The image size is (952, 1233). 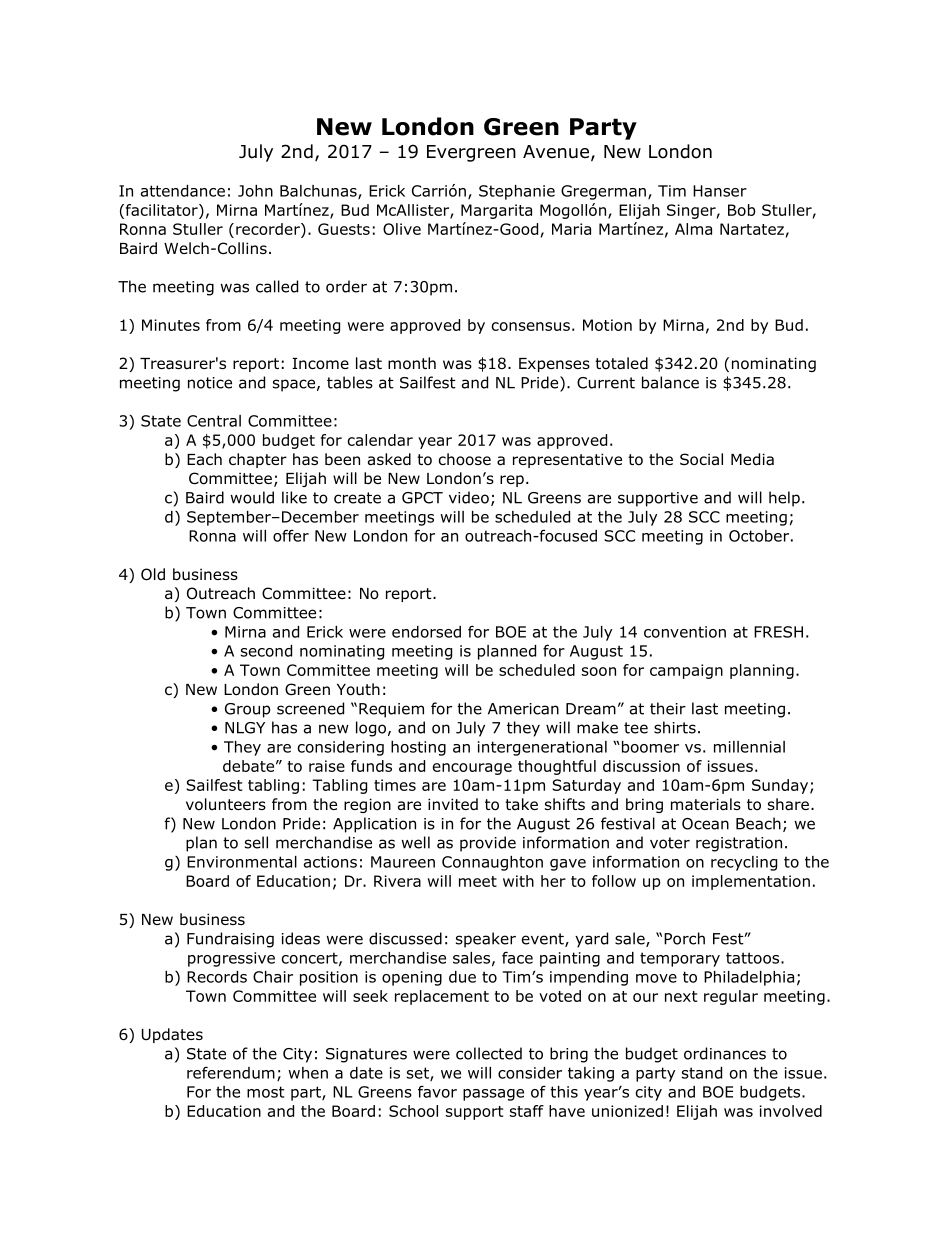 What do you see at coordinates (231, 1072) in the screenshot?
I see `referendum` at bounding box center [231, 1072].
